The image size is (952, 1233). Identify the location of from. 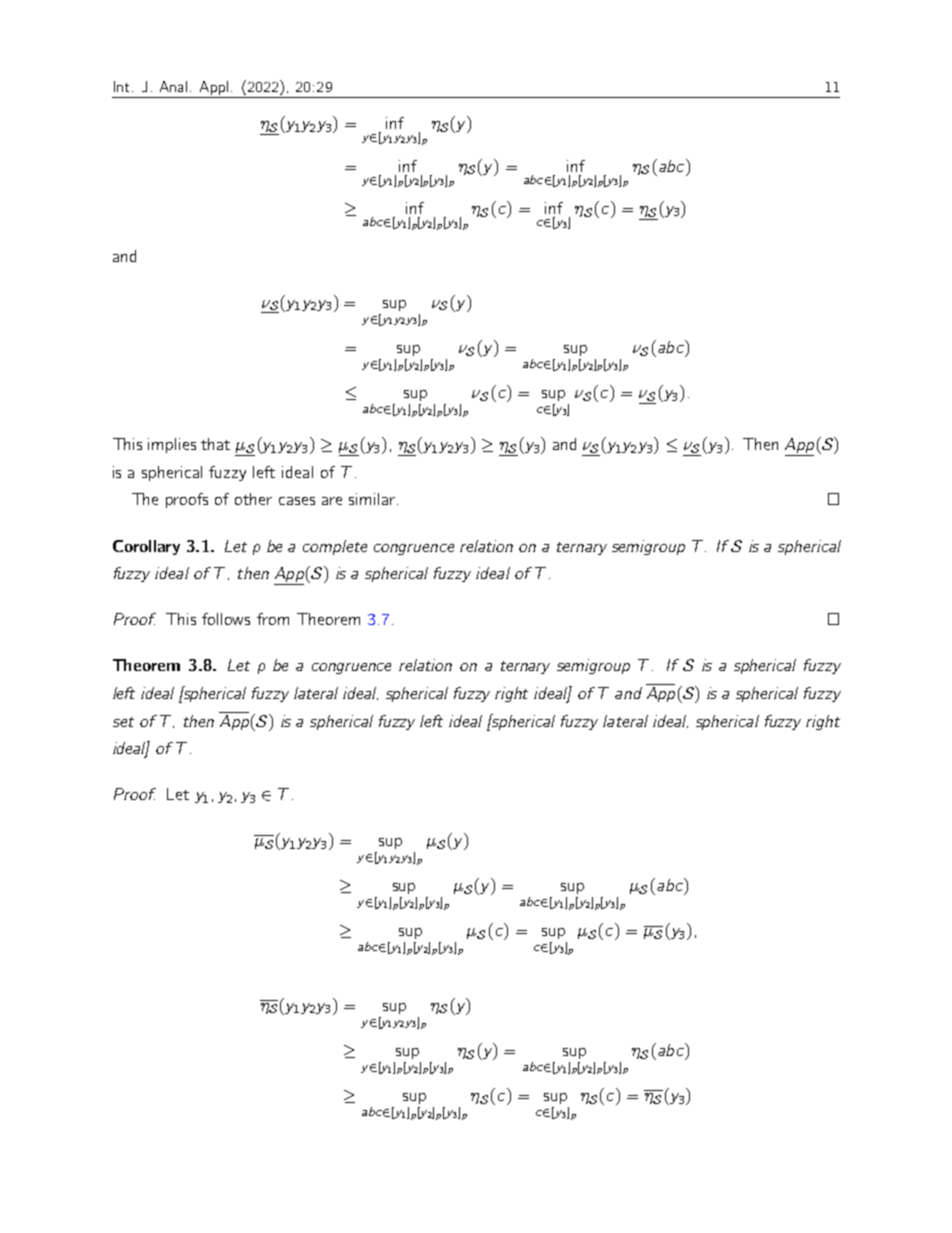
(273, 619).
